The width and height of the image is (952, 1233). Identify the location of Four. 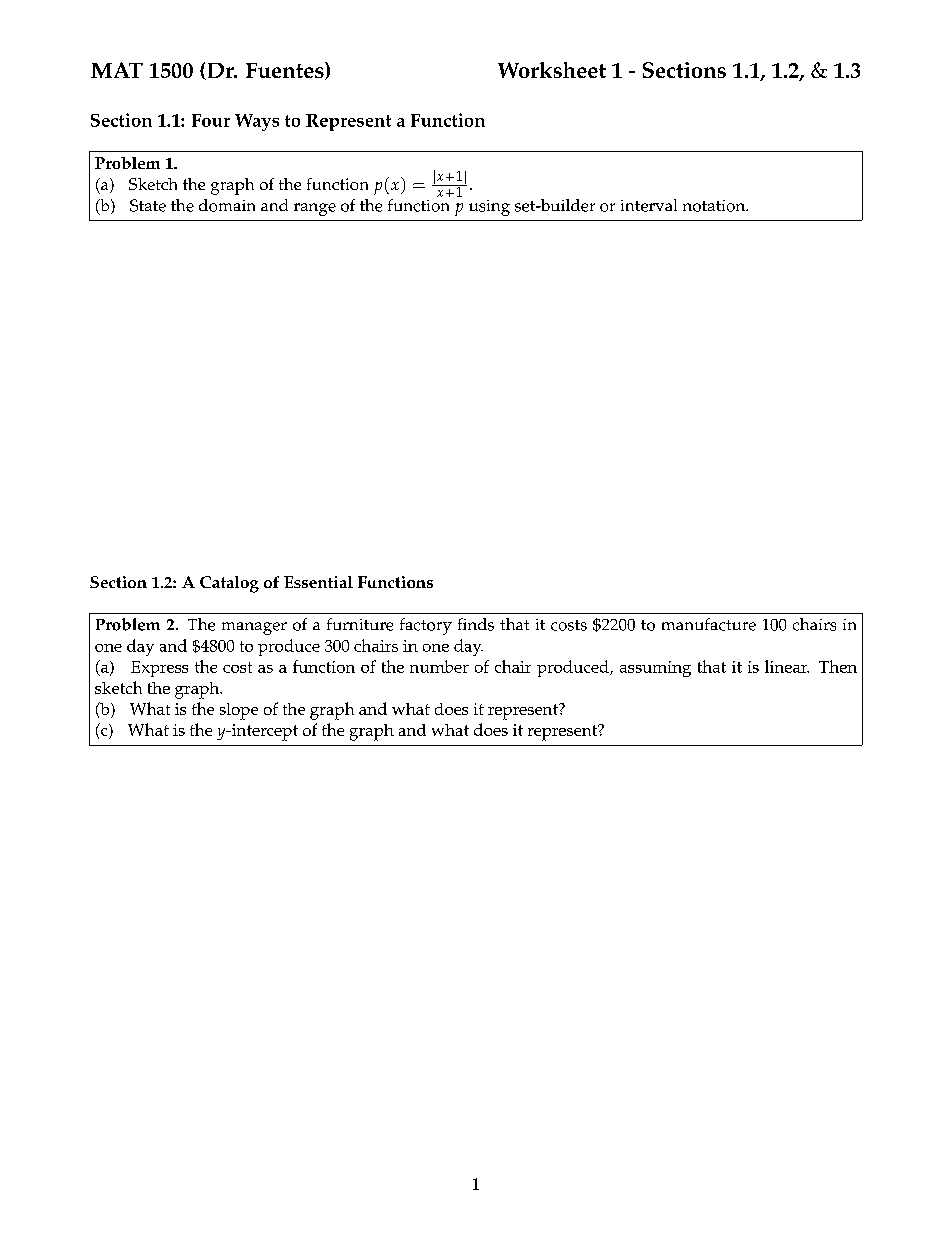
(211, 120).
